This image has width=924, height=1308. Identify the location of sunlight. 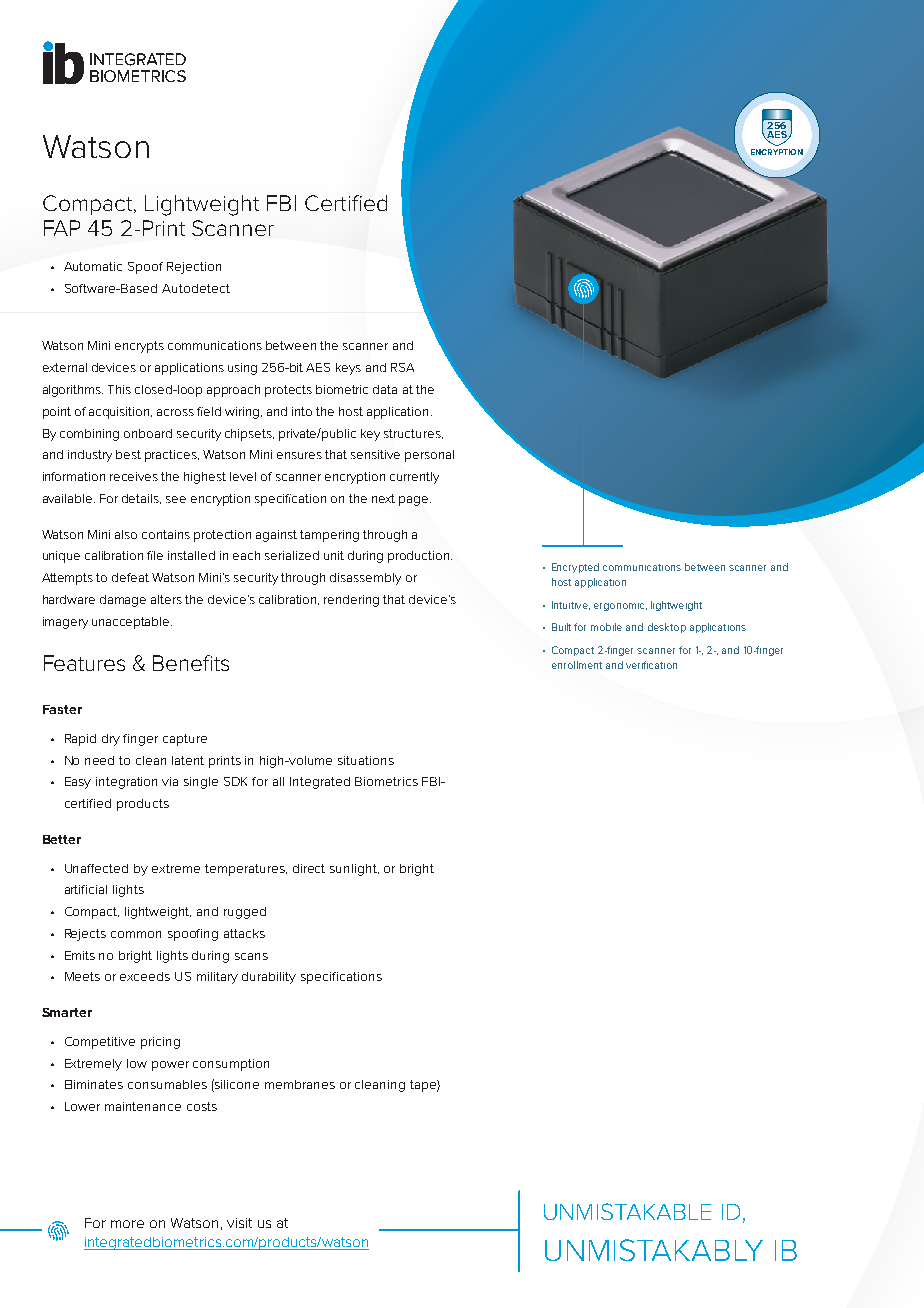
(354, 870).
